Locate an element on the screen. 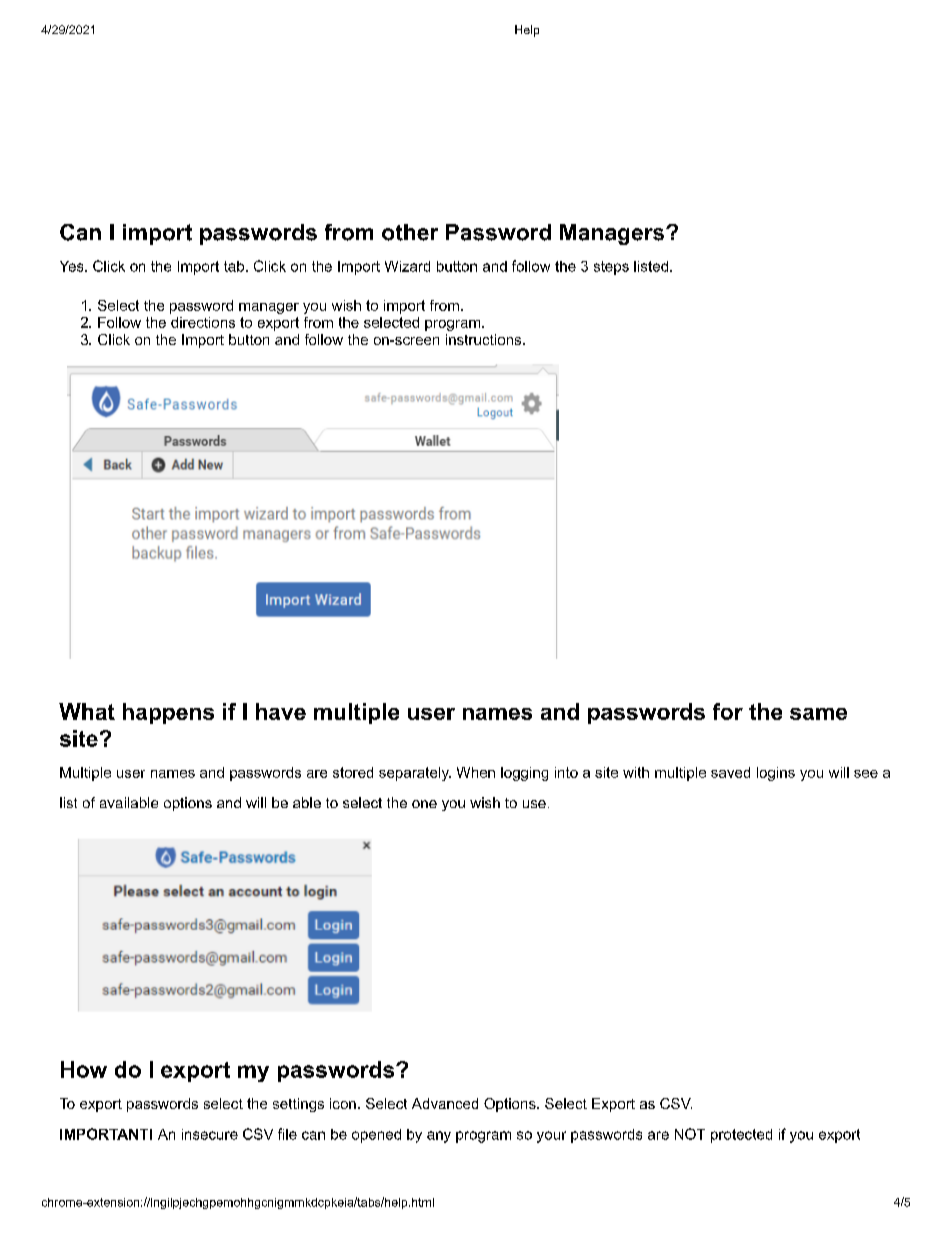 Image resolution: width=952 pixels, height=1233 pixels. Wizard is located at coordinates (407, 266).
